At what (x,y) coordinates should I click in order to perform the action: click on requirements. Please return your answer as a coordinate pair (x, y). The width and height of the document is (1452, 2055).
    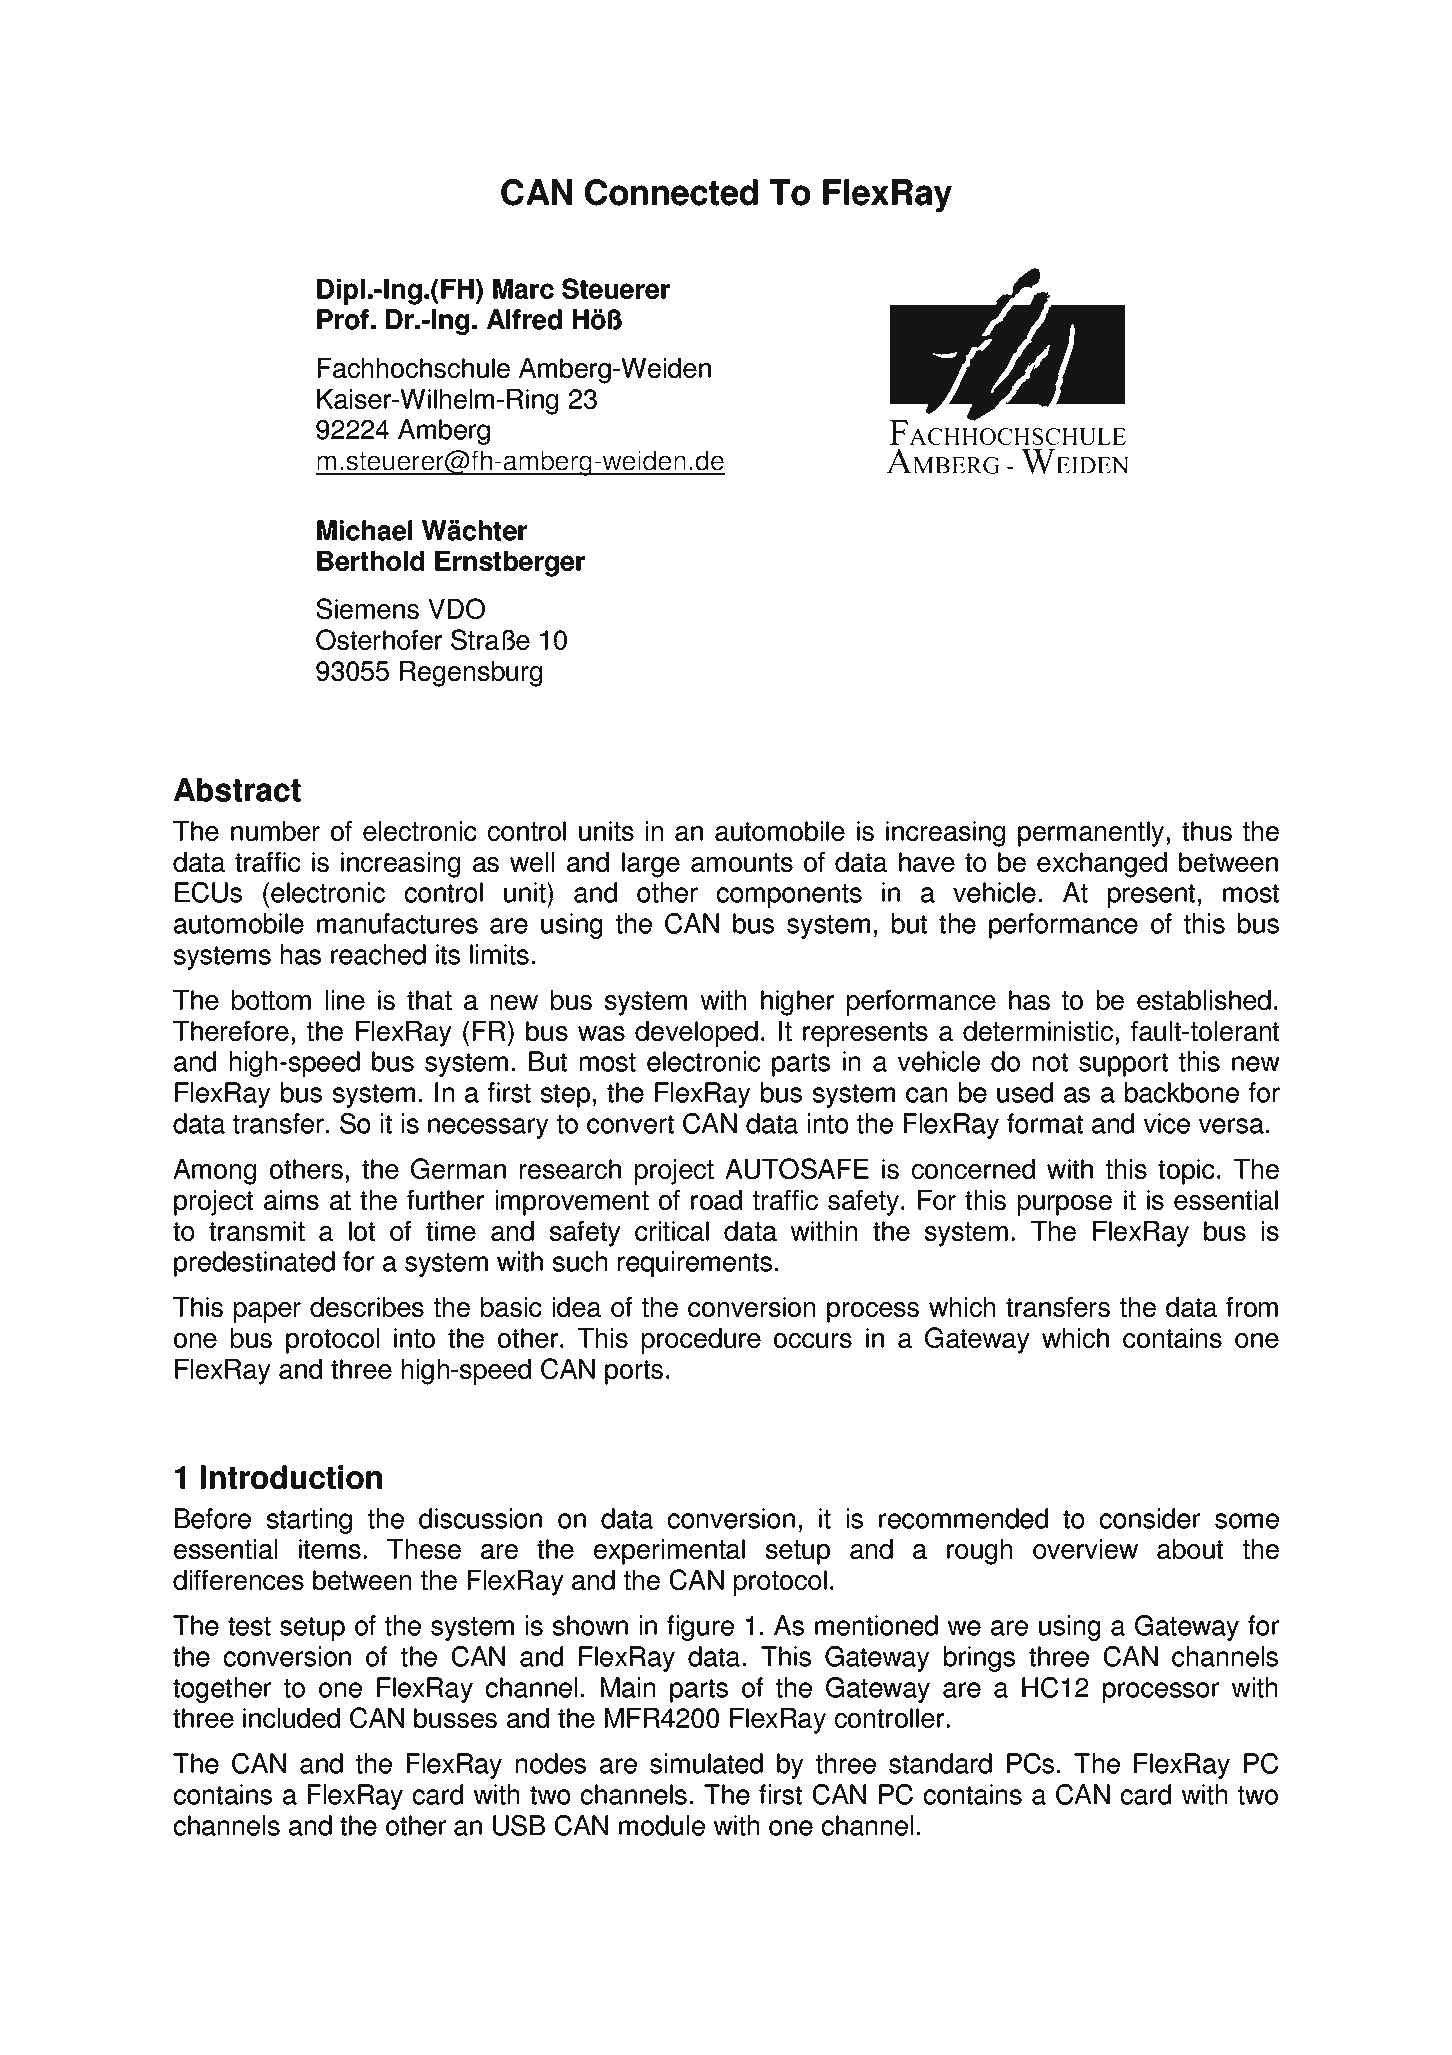
    Looking at the image, I should click on (695, 1264).
